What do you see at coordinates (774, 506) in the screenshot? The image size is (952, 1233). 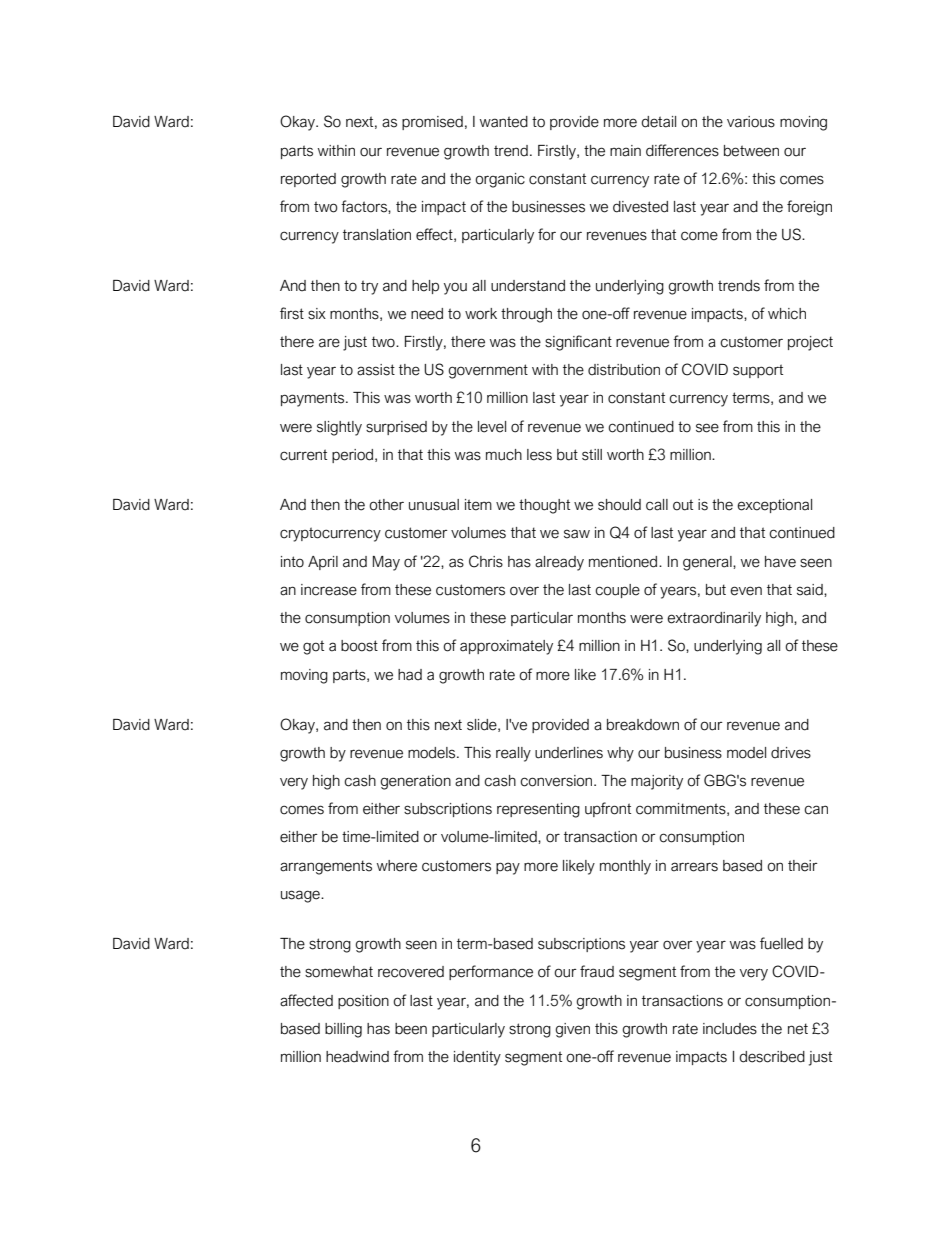 I see `exceptional` at bounding box center [774, 506].
